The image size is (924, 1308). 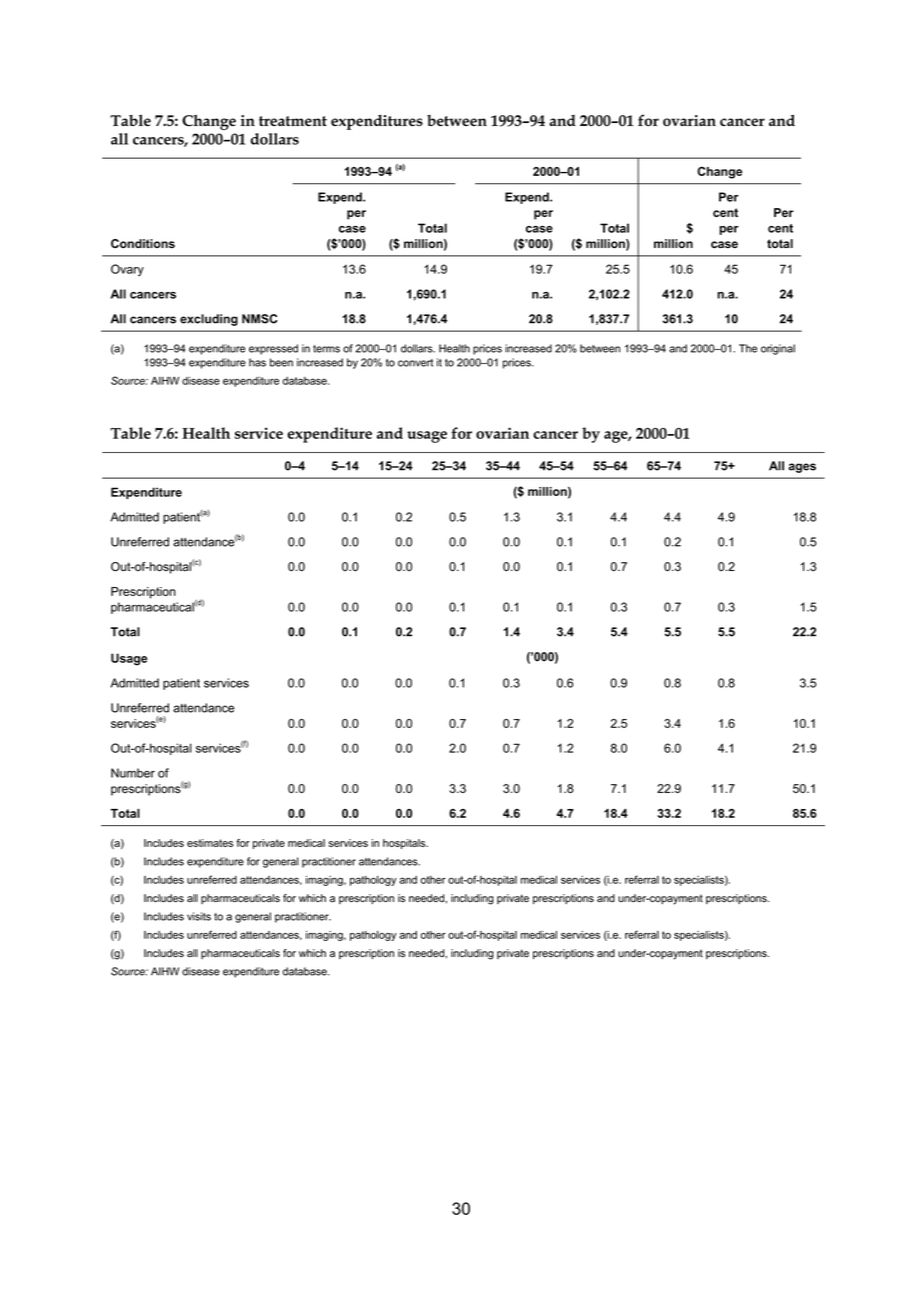 I want to click on visits, so click(x=199, y=916).
